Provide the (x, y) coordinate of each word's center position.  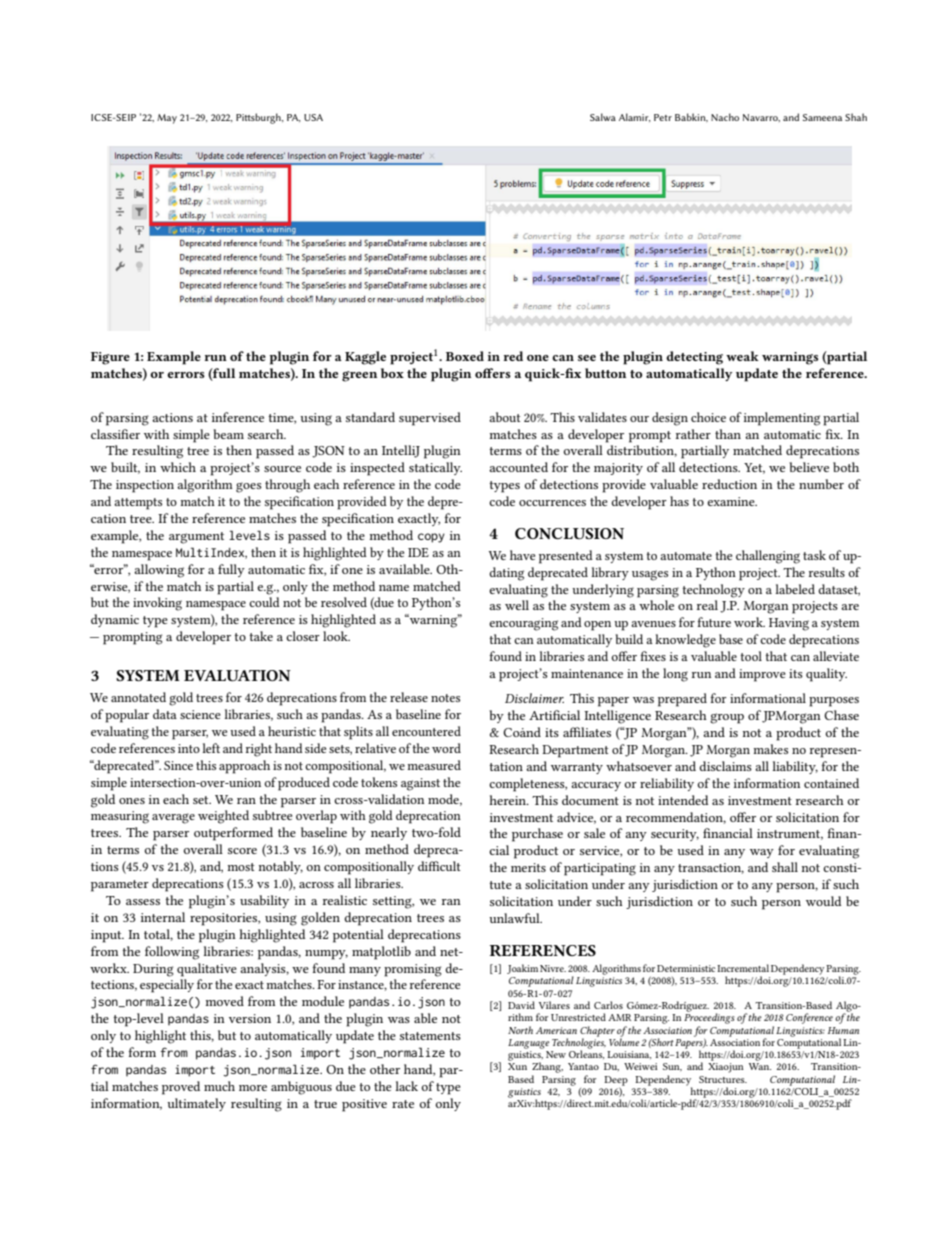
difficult (439, 866)
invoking (157, 604)
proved (181, 1088)
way (762, 853)
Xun (517, 1066)
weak (742, 356)
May (167, 119)
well (517, 605)
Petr (663, 117)
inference (238, 417)
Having (789, 624)
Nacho (725, 117)
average (173, 818)
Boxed (465, 356)
